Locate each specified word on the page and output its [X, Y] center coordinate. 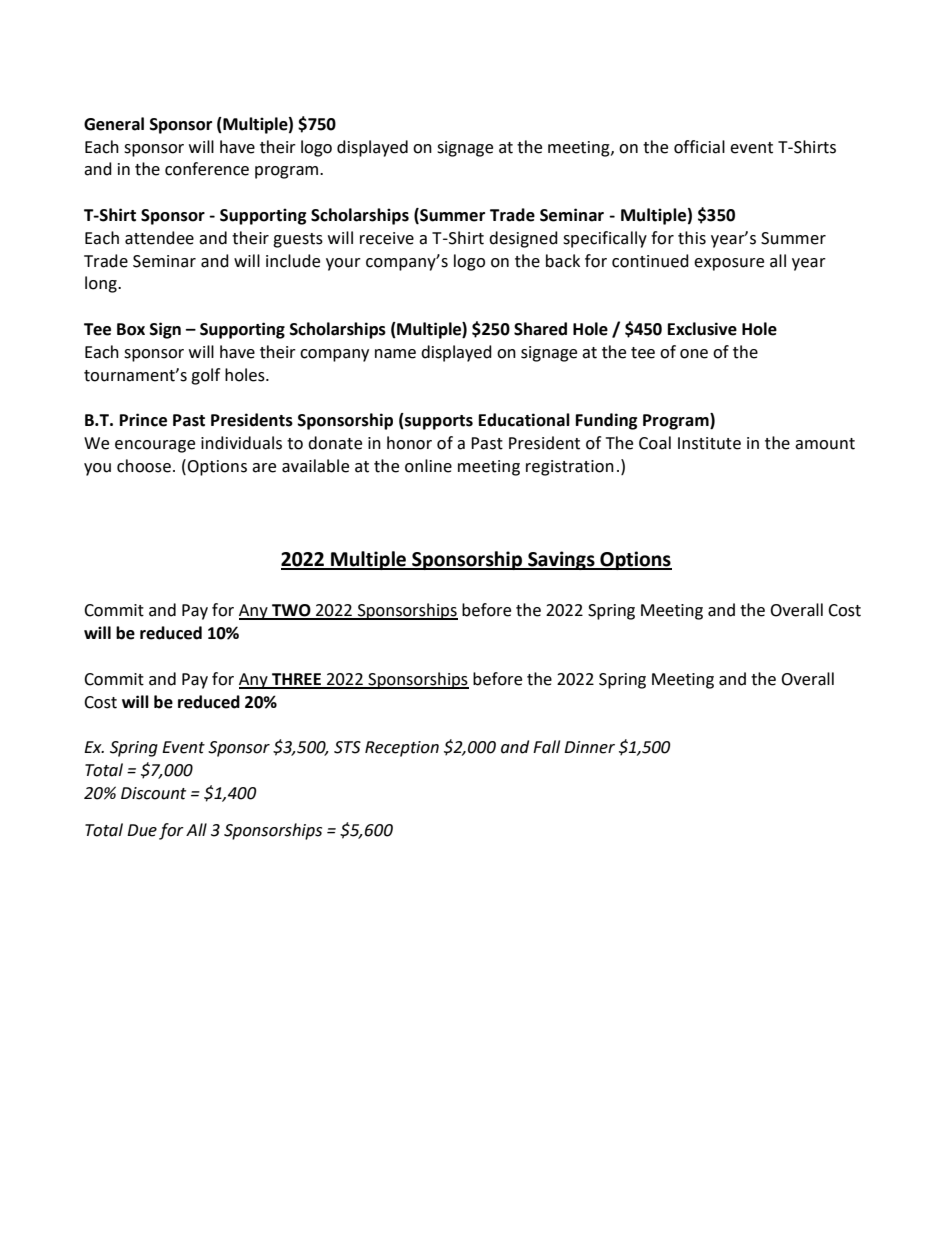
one [694, 354]
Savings [561, 560]
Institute [709, 443]
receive [387, 238]
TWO [291, 611]
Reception [402, 749]
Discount [153, 793]
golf [205, 376]
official [699, 147]
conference [207, 169]
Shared [540, 329]
